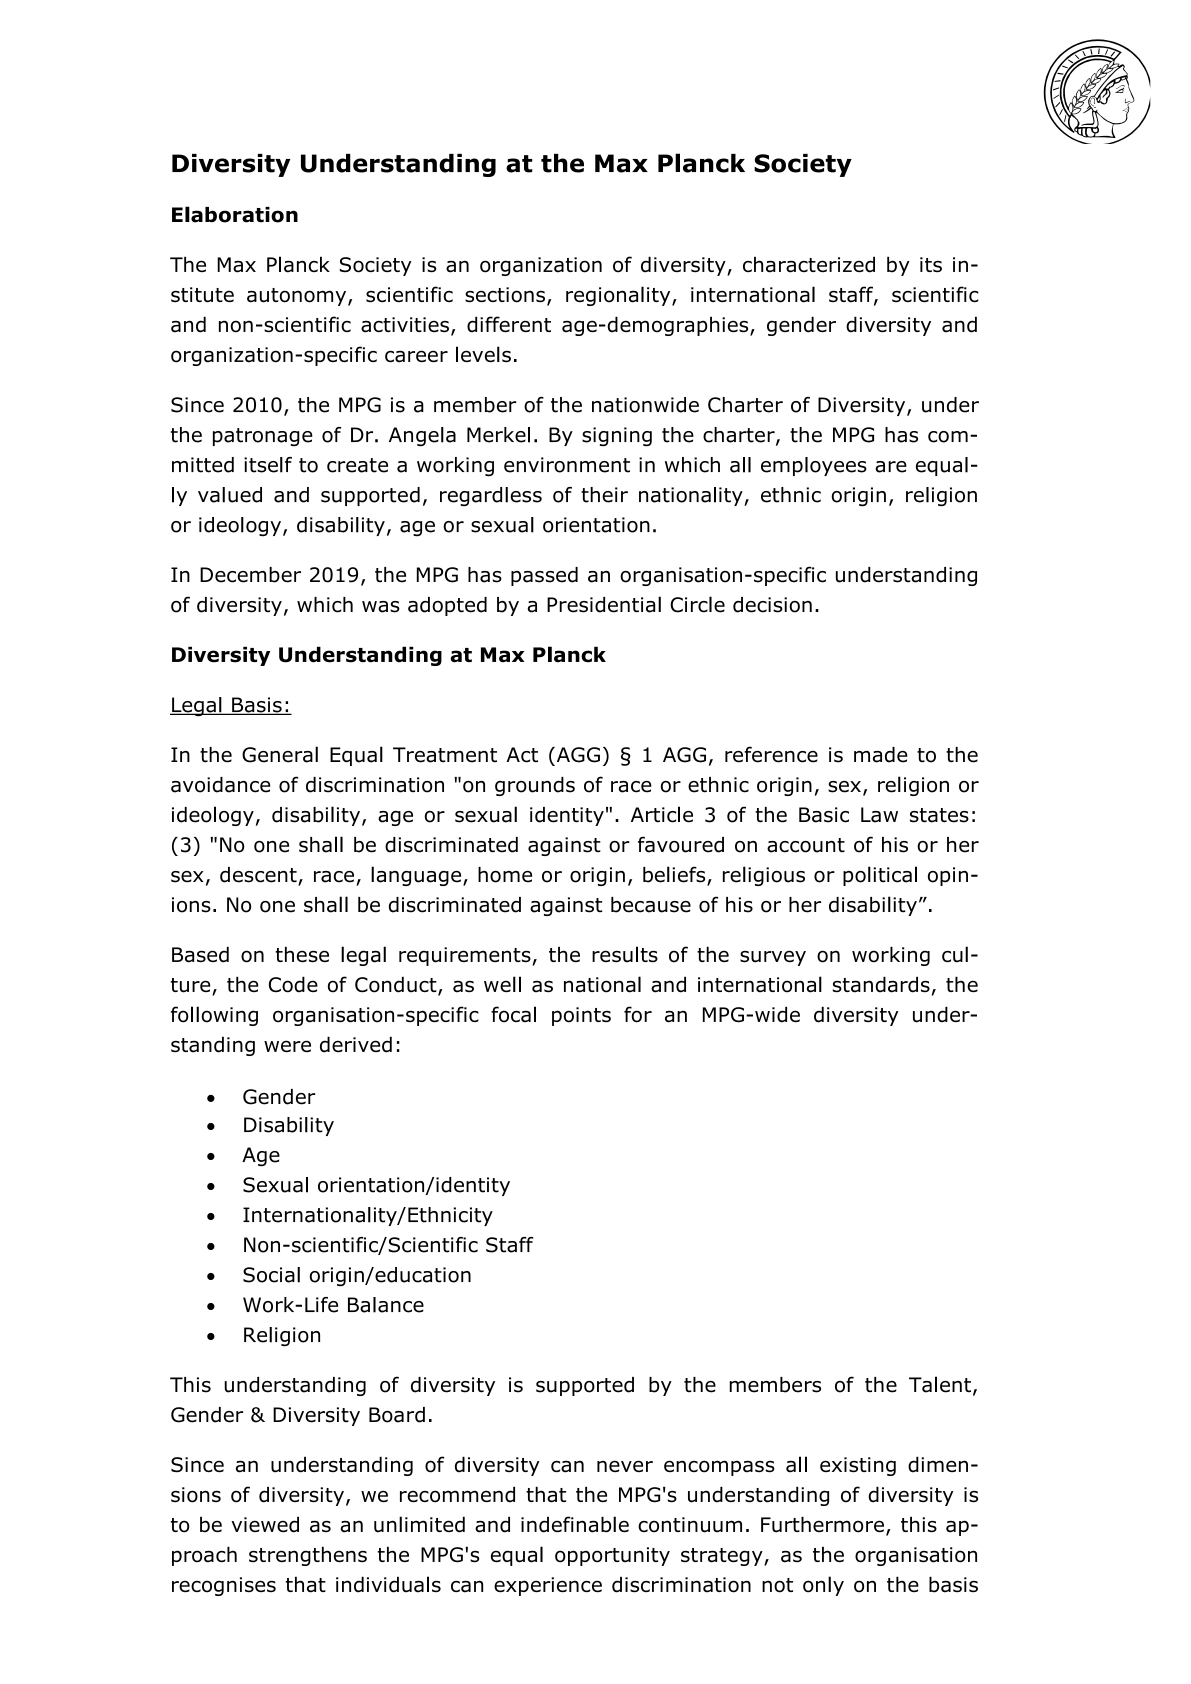 This document has width=1191, height=1684. Describe the element at coordinates (505, 875) in the document. I see `home` at that location.
